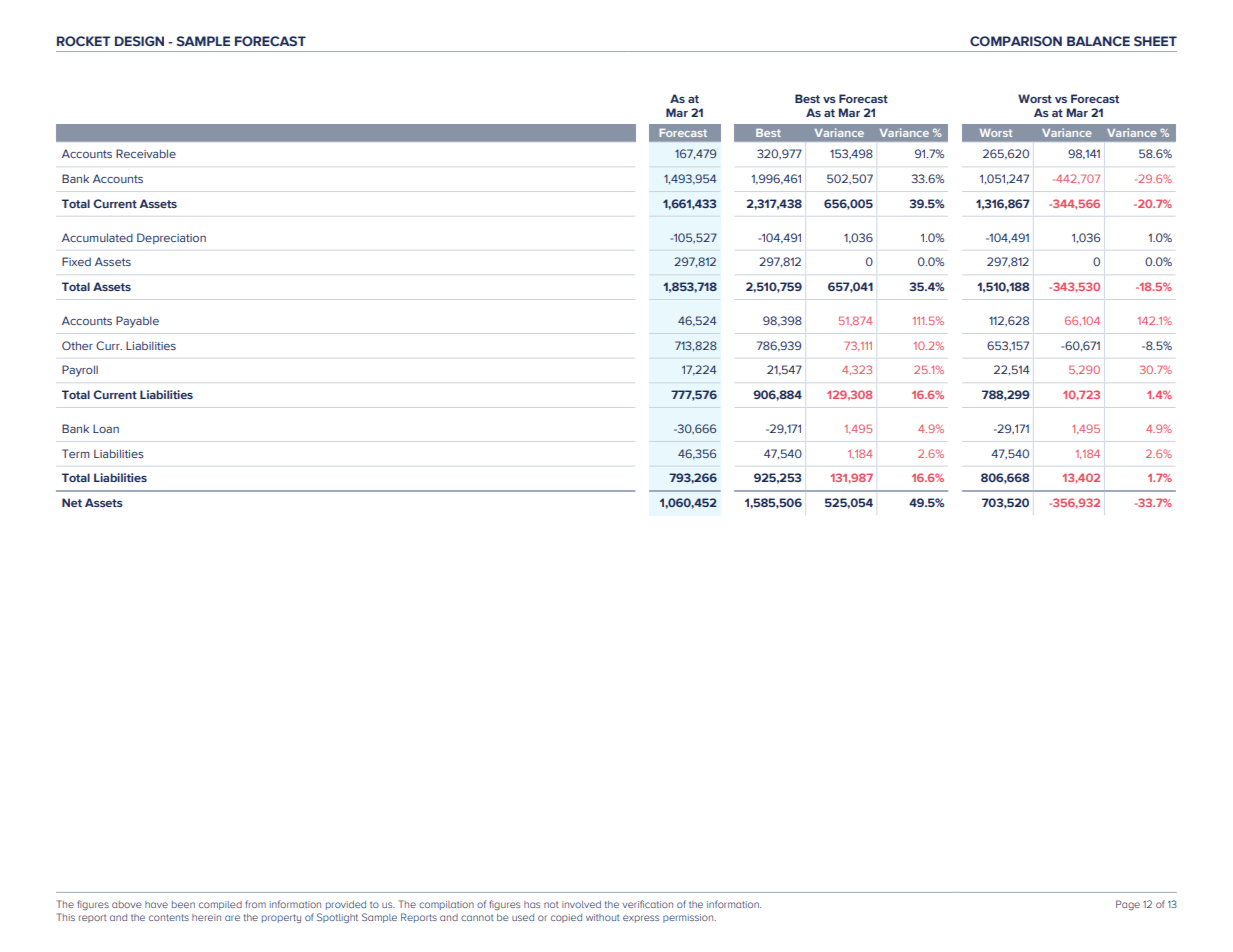 The image size is (1233, 952). I want to click on involved, so click(581, 904).
